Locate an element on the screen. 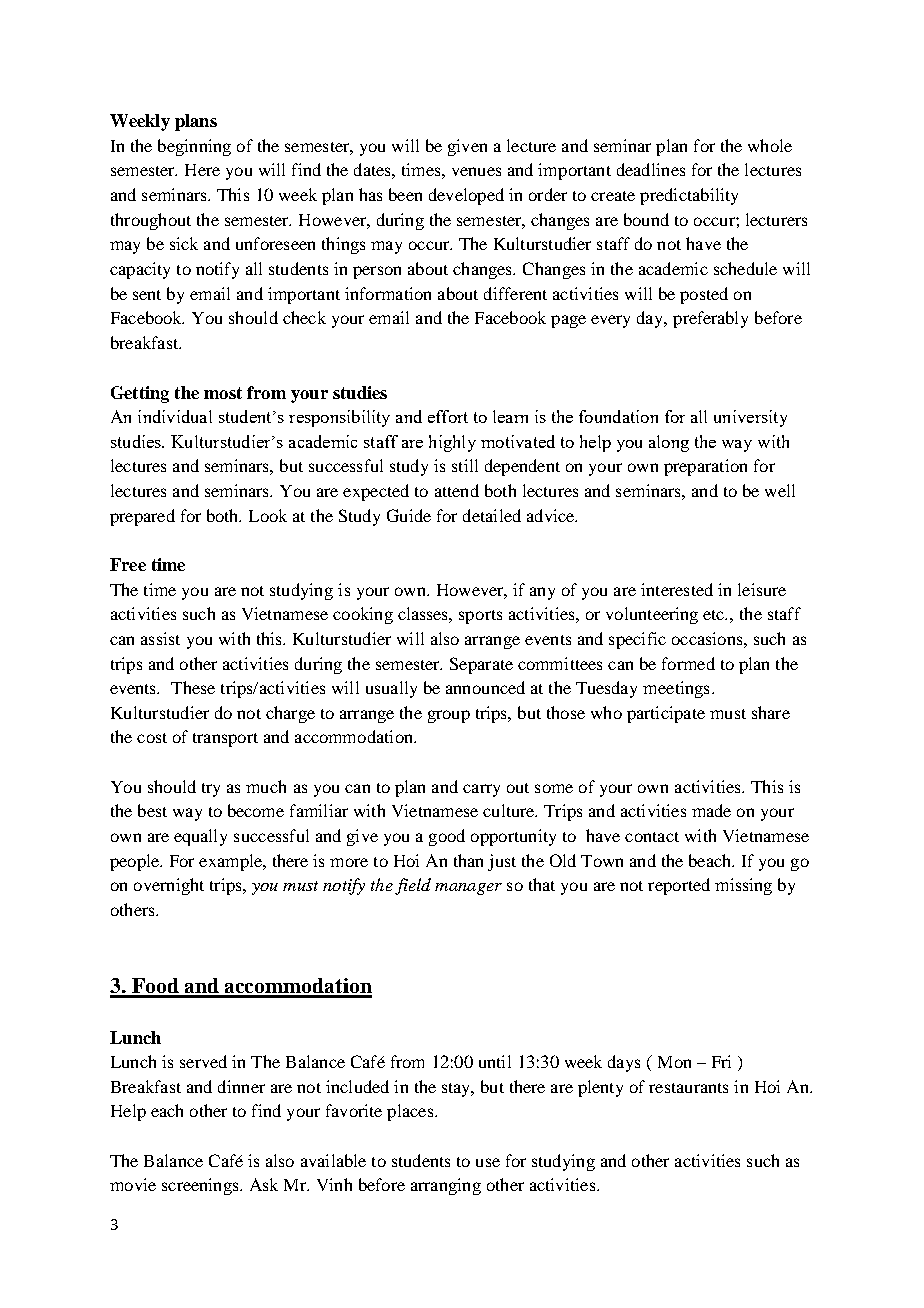  interested is located at coordinates (677, 589).
